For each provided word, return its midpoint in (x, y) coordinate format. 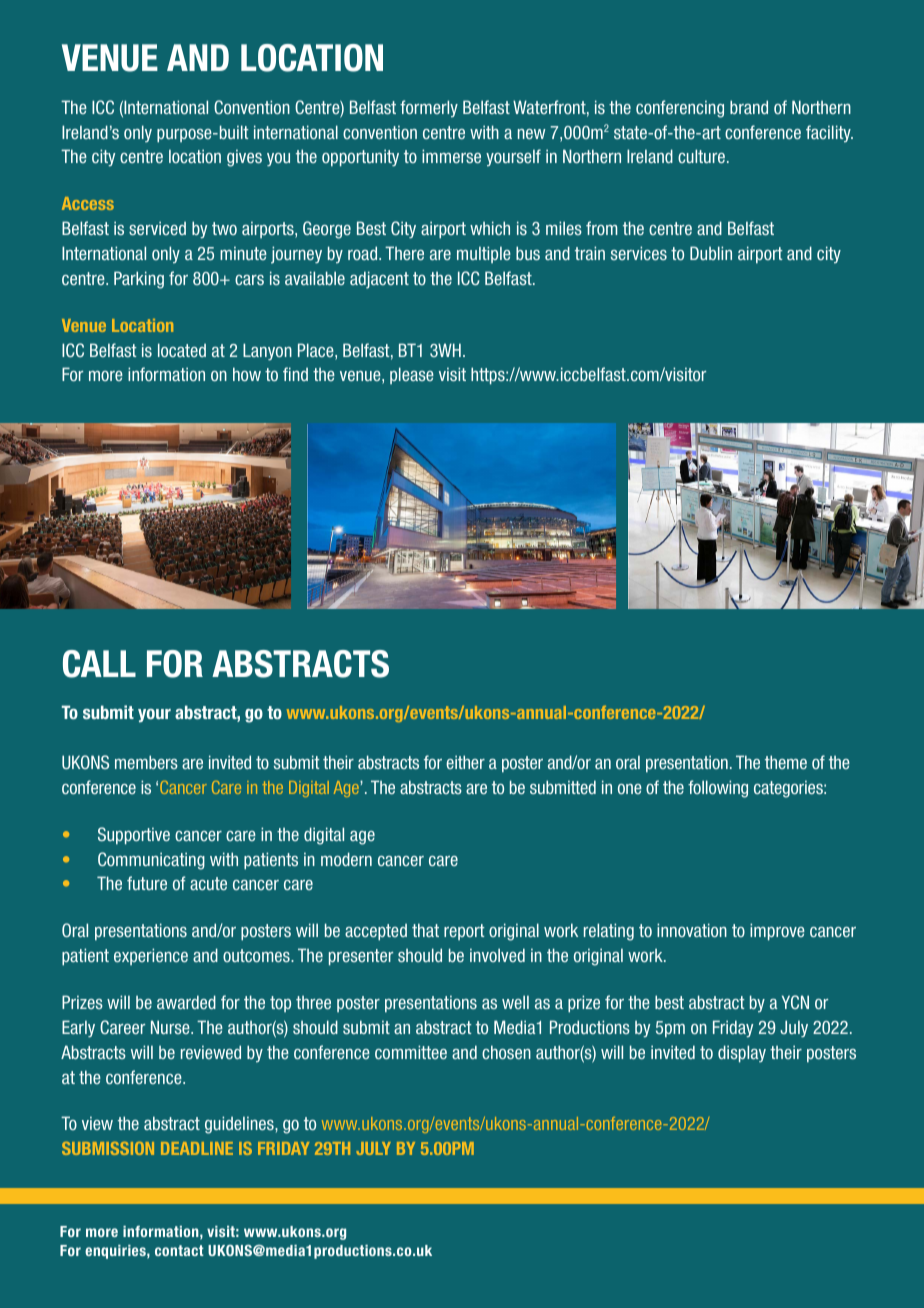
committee (411, 1052)
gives (244, 158)
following (718, 789)
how (247, 374)
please (412, 375)
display (742, 1054)
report (464, 932)
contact (179, 1250)
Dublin (711, 253)
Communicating (151, 861)
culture (701, 156)
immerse (451, 156)
